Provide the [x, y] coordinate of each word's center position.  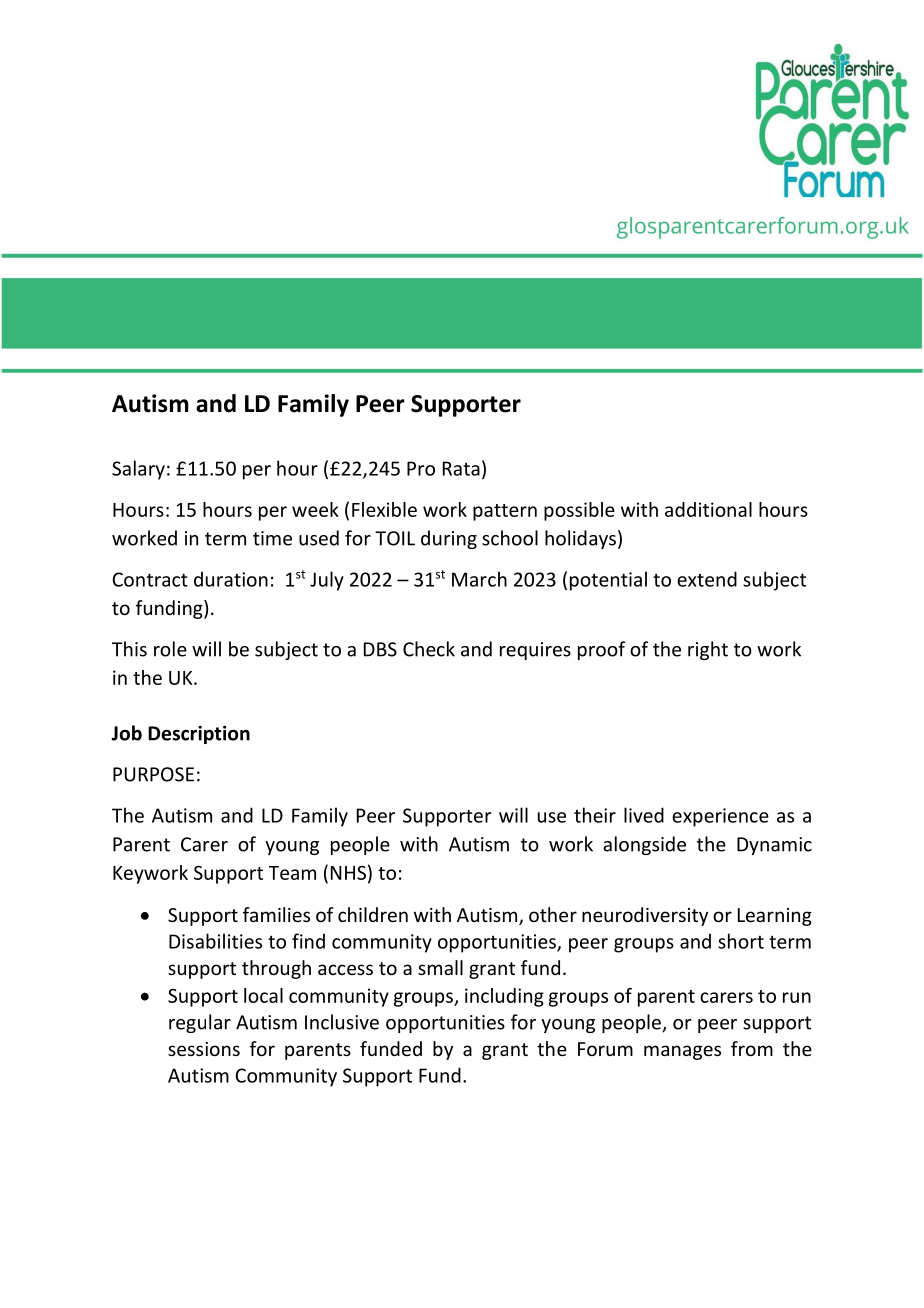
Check [429, 649]
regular [200, 1023]
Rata [461, 468]
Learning [775, 917]
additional [708, 509]
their [595, 815]
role [170, 649]
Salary [138, 470]
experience [720, 817]
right [708, 650]
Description [199, 735]
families [276, 914]
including [504, 997]
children [373, 914]
